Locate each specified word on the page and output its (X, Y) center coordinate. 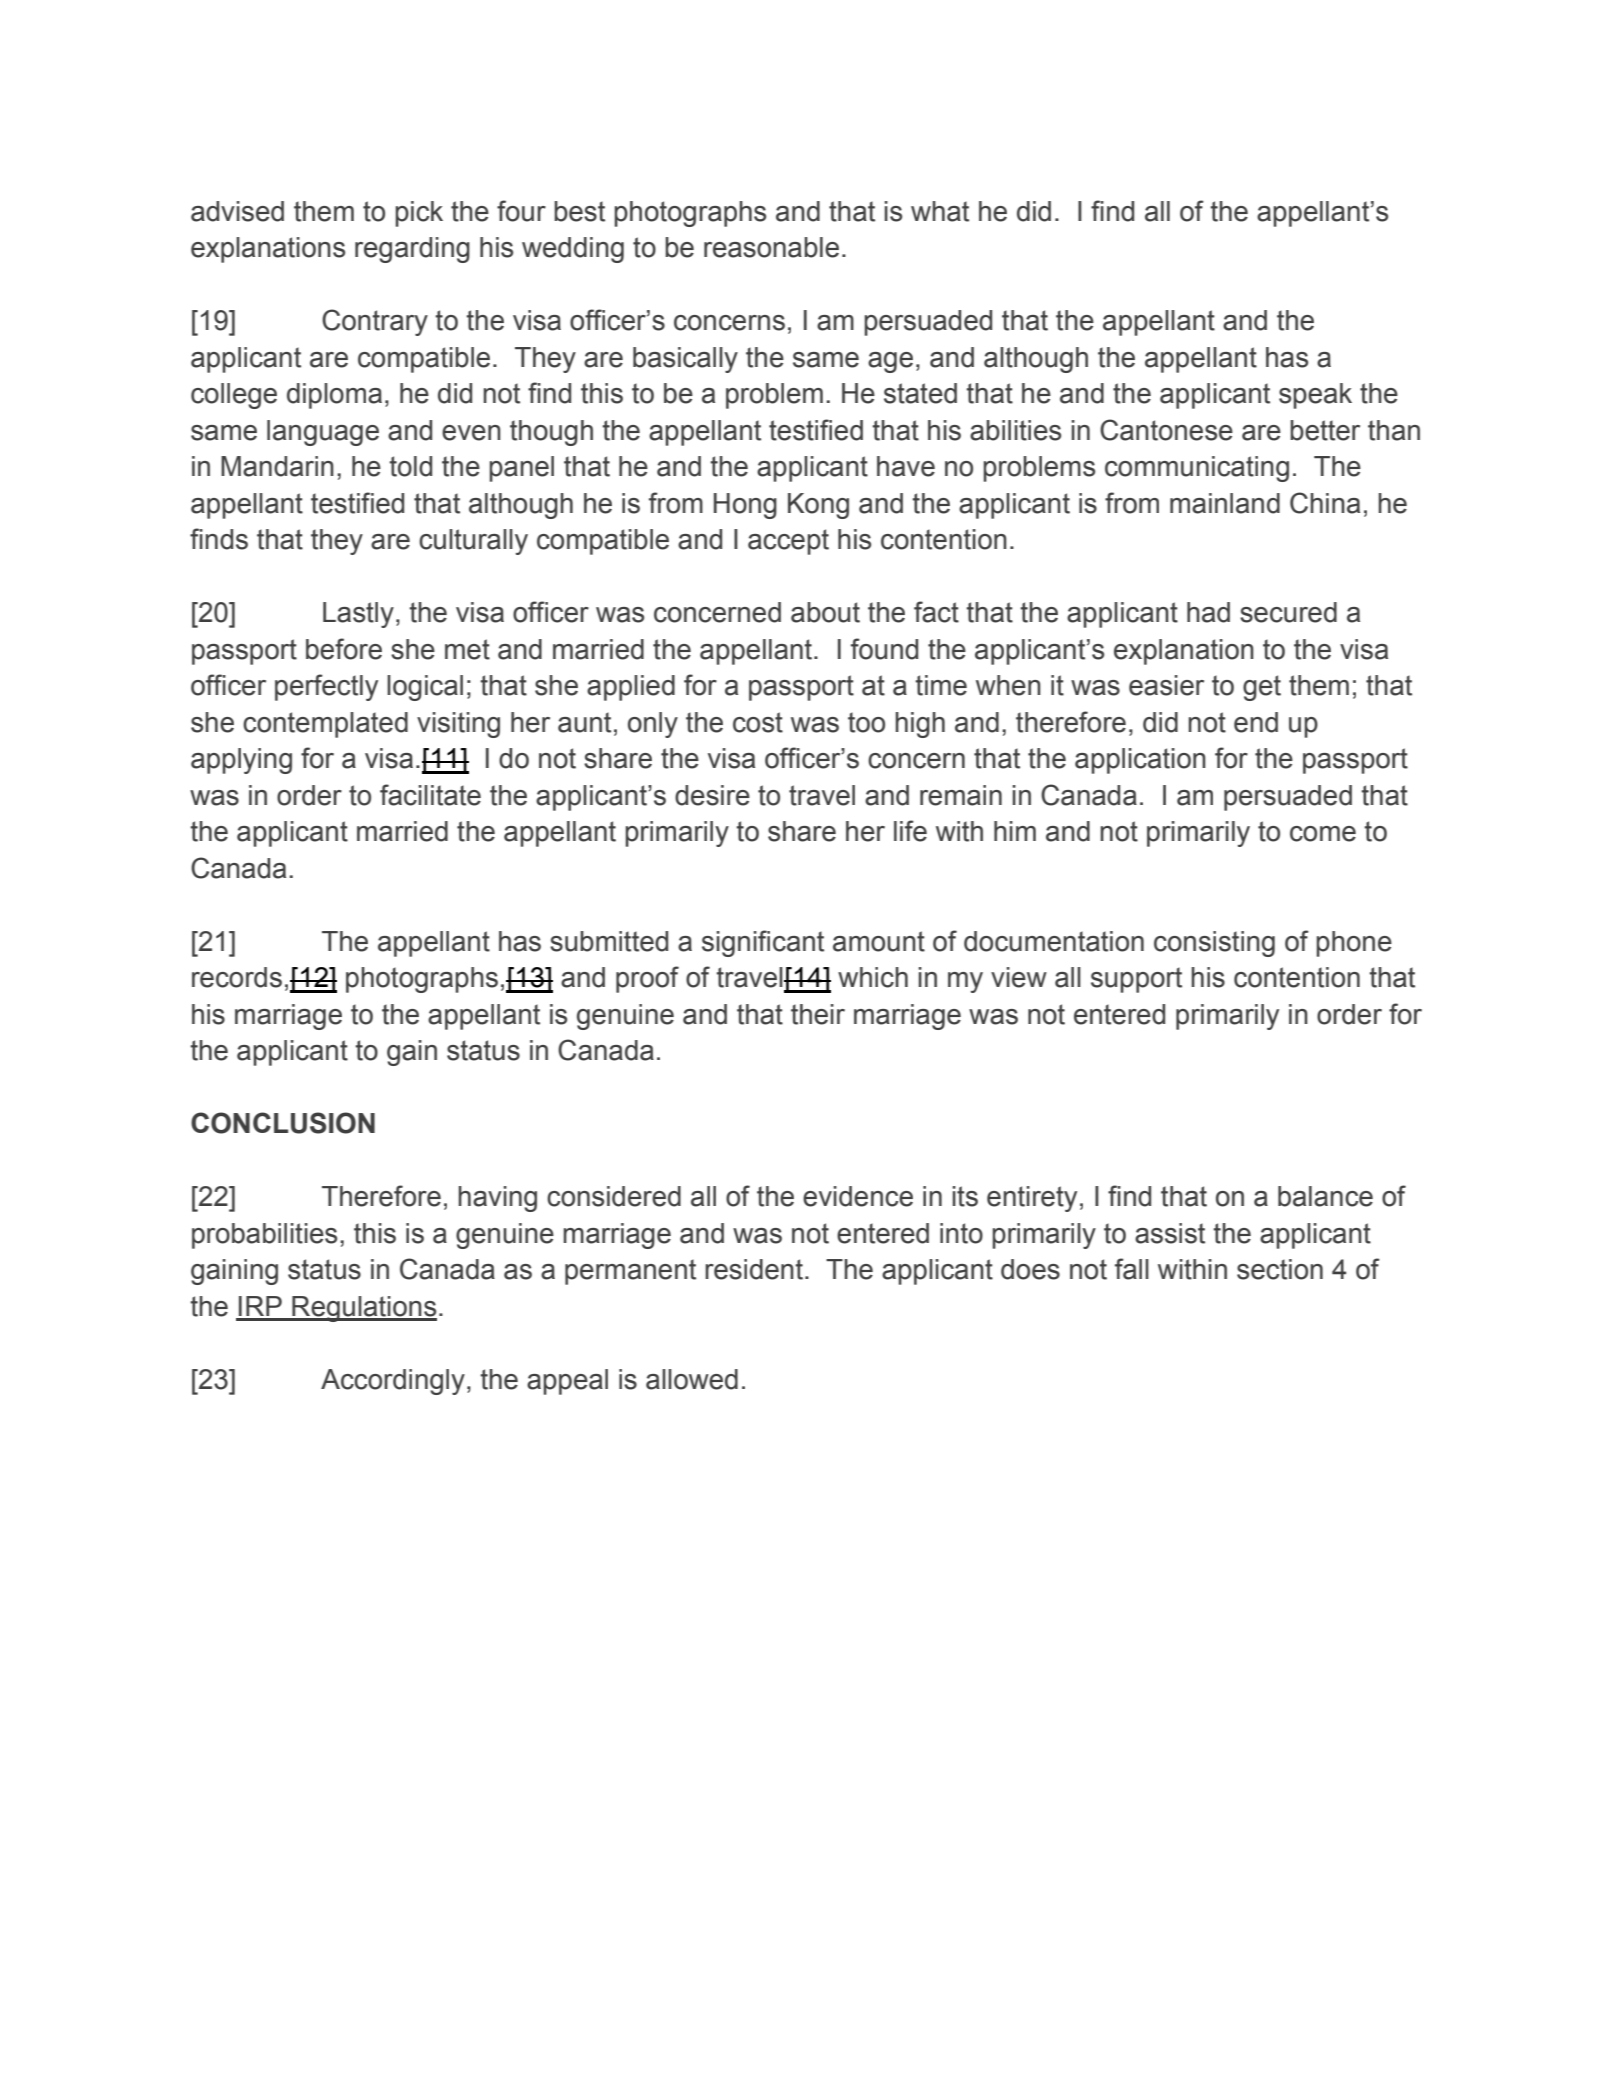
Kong (818, 506)
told (410, 466)
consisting (1214, 944)
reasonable (771, 247)
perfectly (326, 687)
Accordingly (393, 1382)
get (1262, 688)
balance (1325, 1196)
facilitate (430, 795)
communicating (1197, 469)
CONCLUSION (283, 1123)
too (866, 722)
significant (763, 943)
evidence (858, 1196)
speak (1315, 396)
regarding (412, 250)
